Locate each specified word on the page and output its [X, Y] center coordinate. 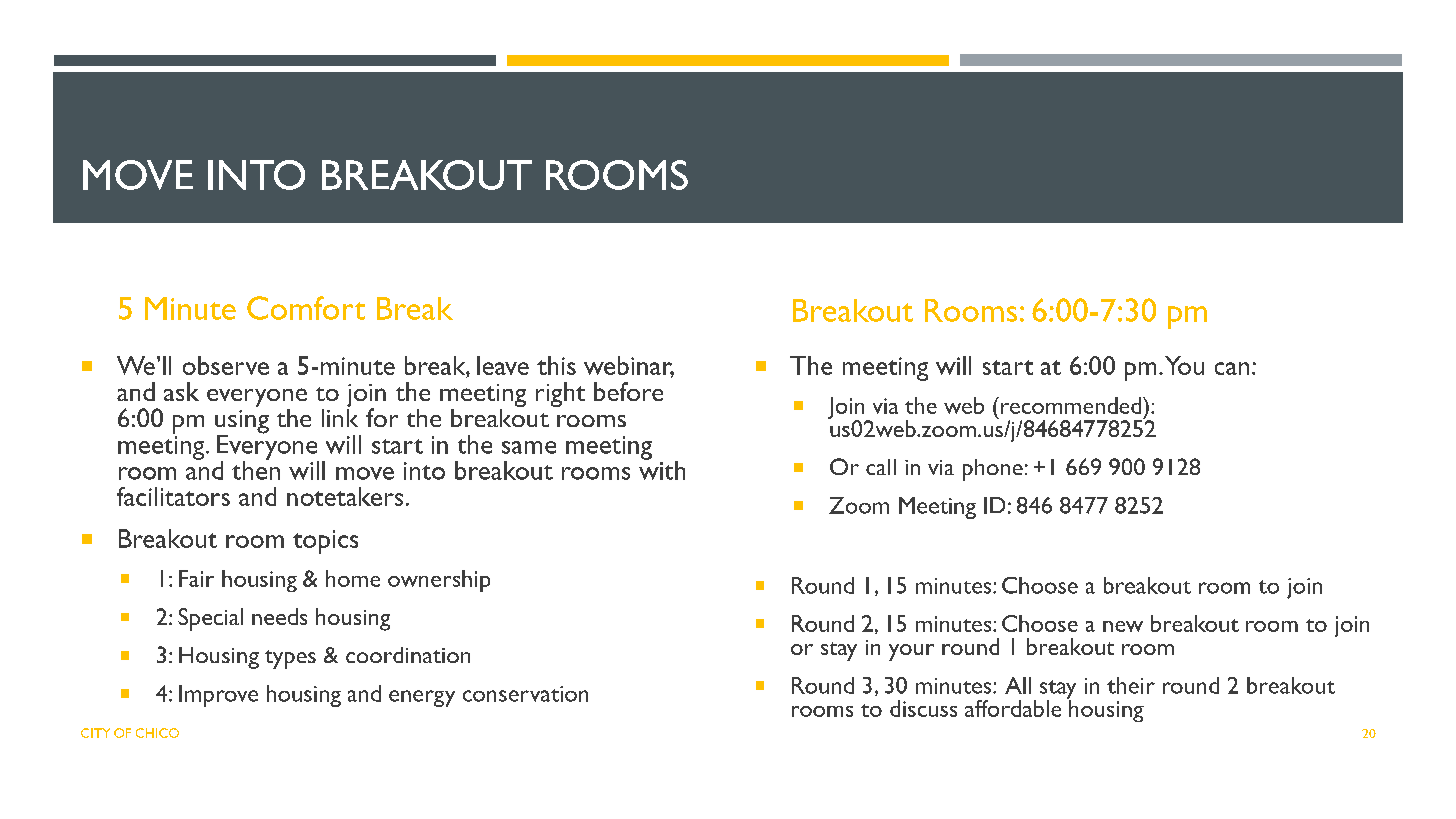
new [1123, 626]
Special [210, 619]
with [662, 469]
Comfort [306, 308]
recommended [1072, 405]
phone [993, 470]
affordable [1013, 708]
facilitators [173, 496]
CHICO [157, 733]
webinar [629, 366]
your [911, 652]
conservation [525, 694]
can [1232, 368]
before [628, 391]
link [340, 416]
